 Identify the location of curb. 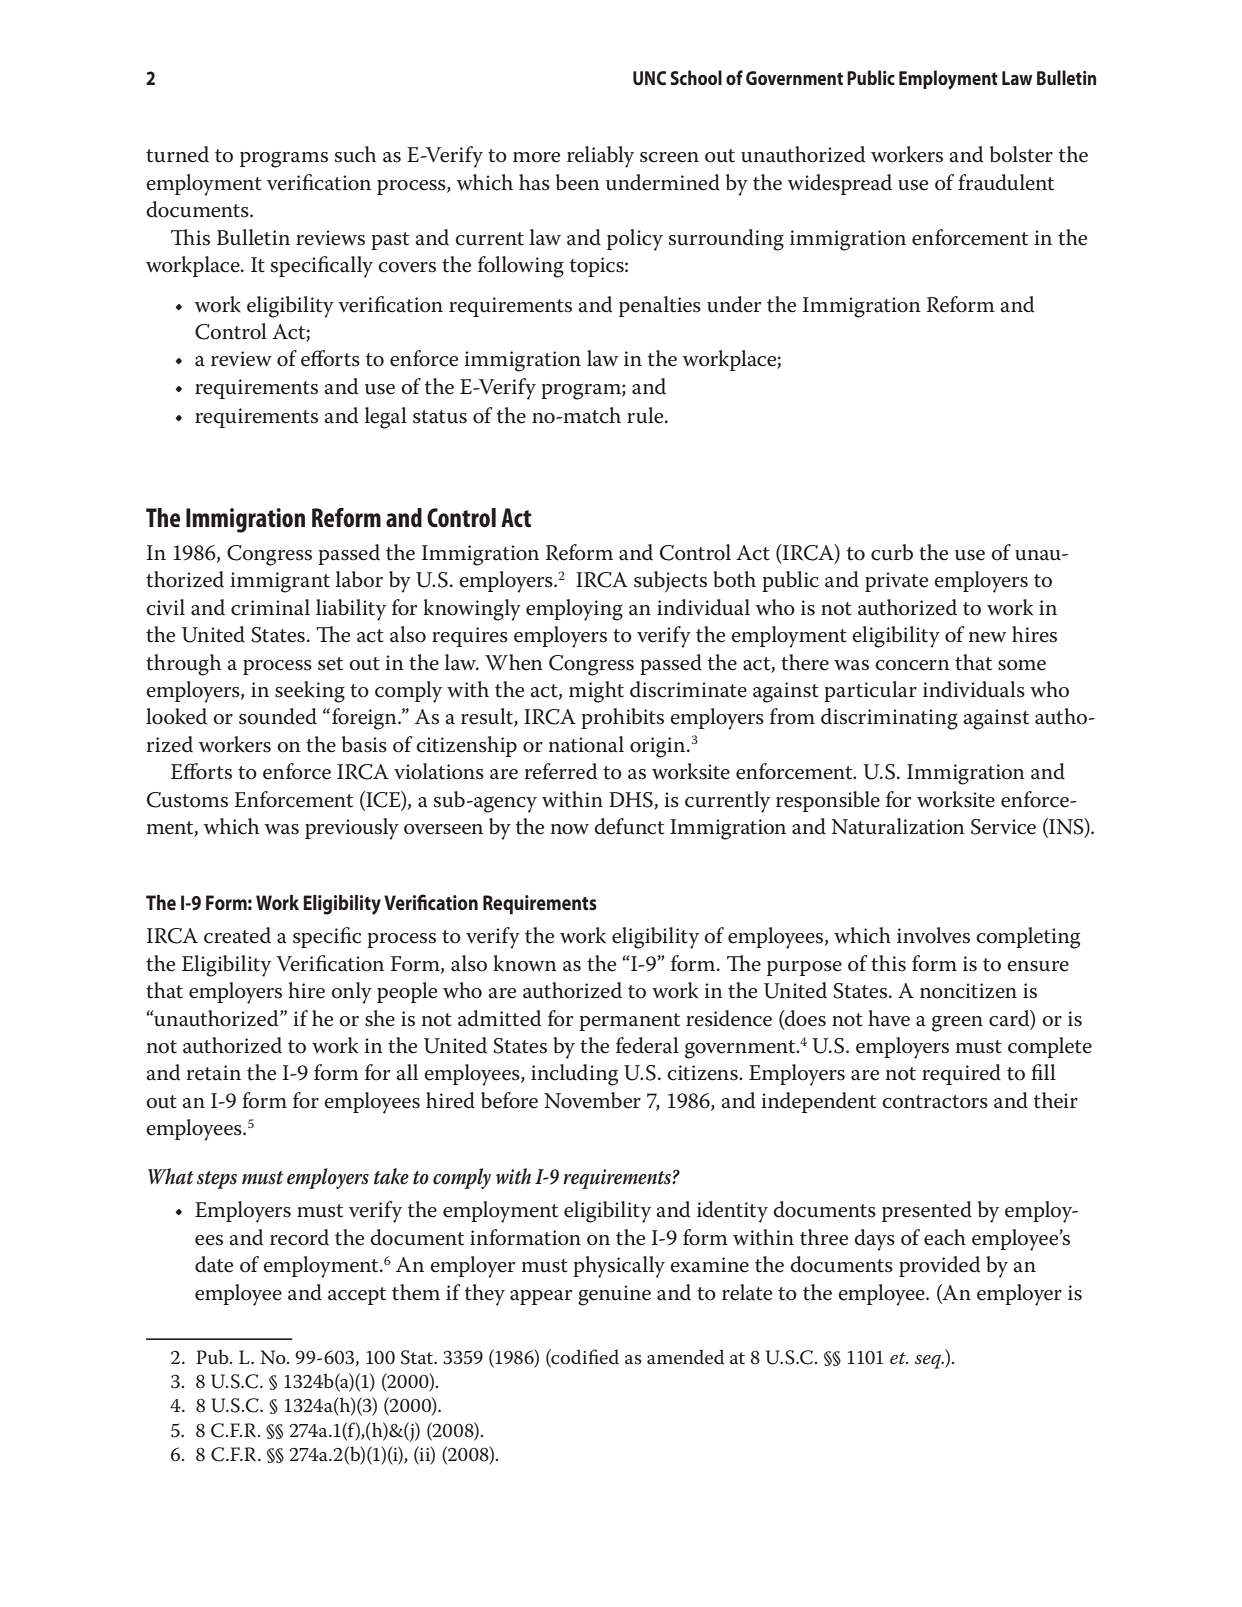
(892, 552).
